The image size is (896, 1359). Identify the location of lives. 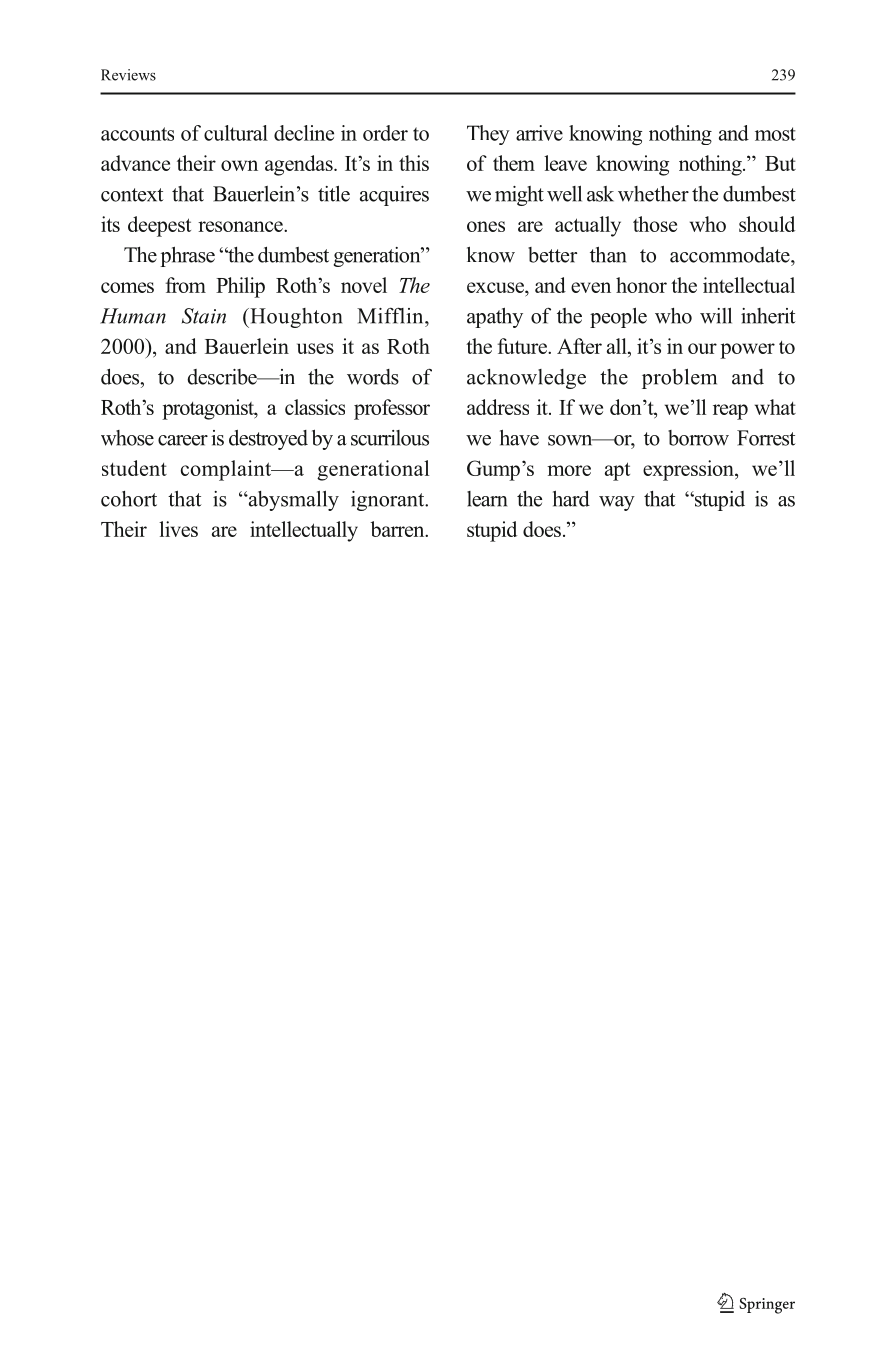
(178, 529).
